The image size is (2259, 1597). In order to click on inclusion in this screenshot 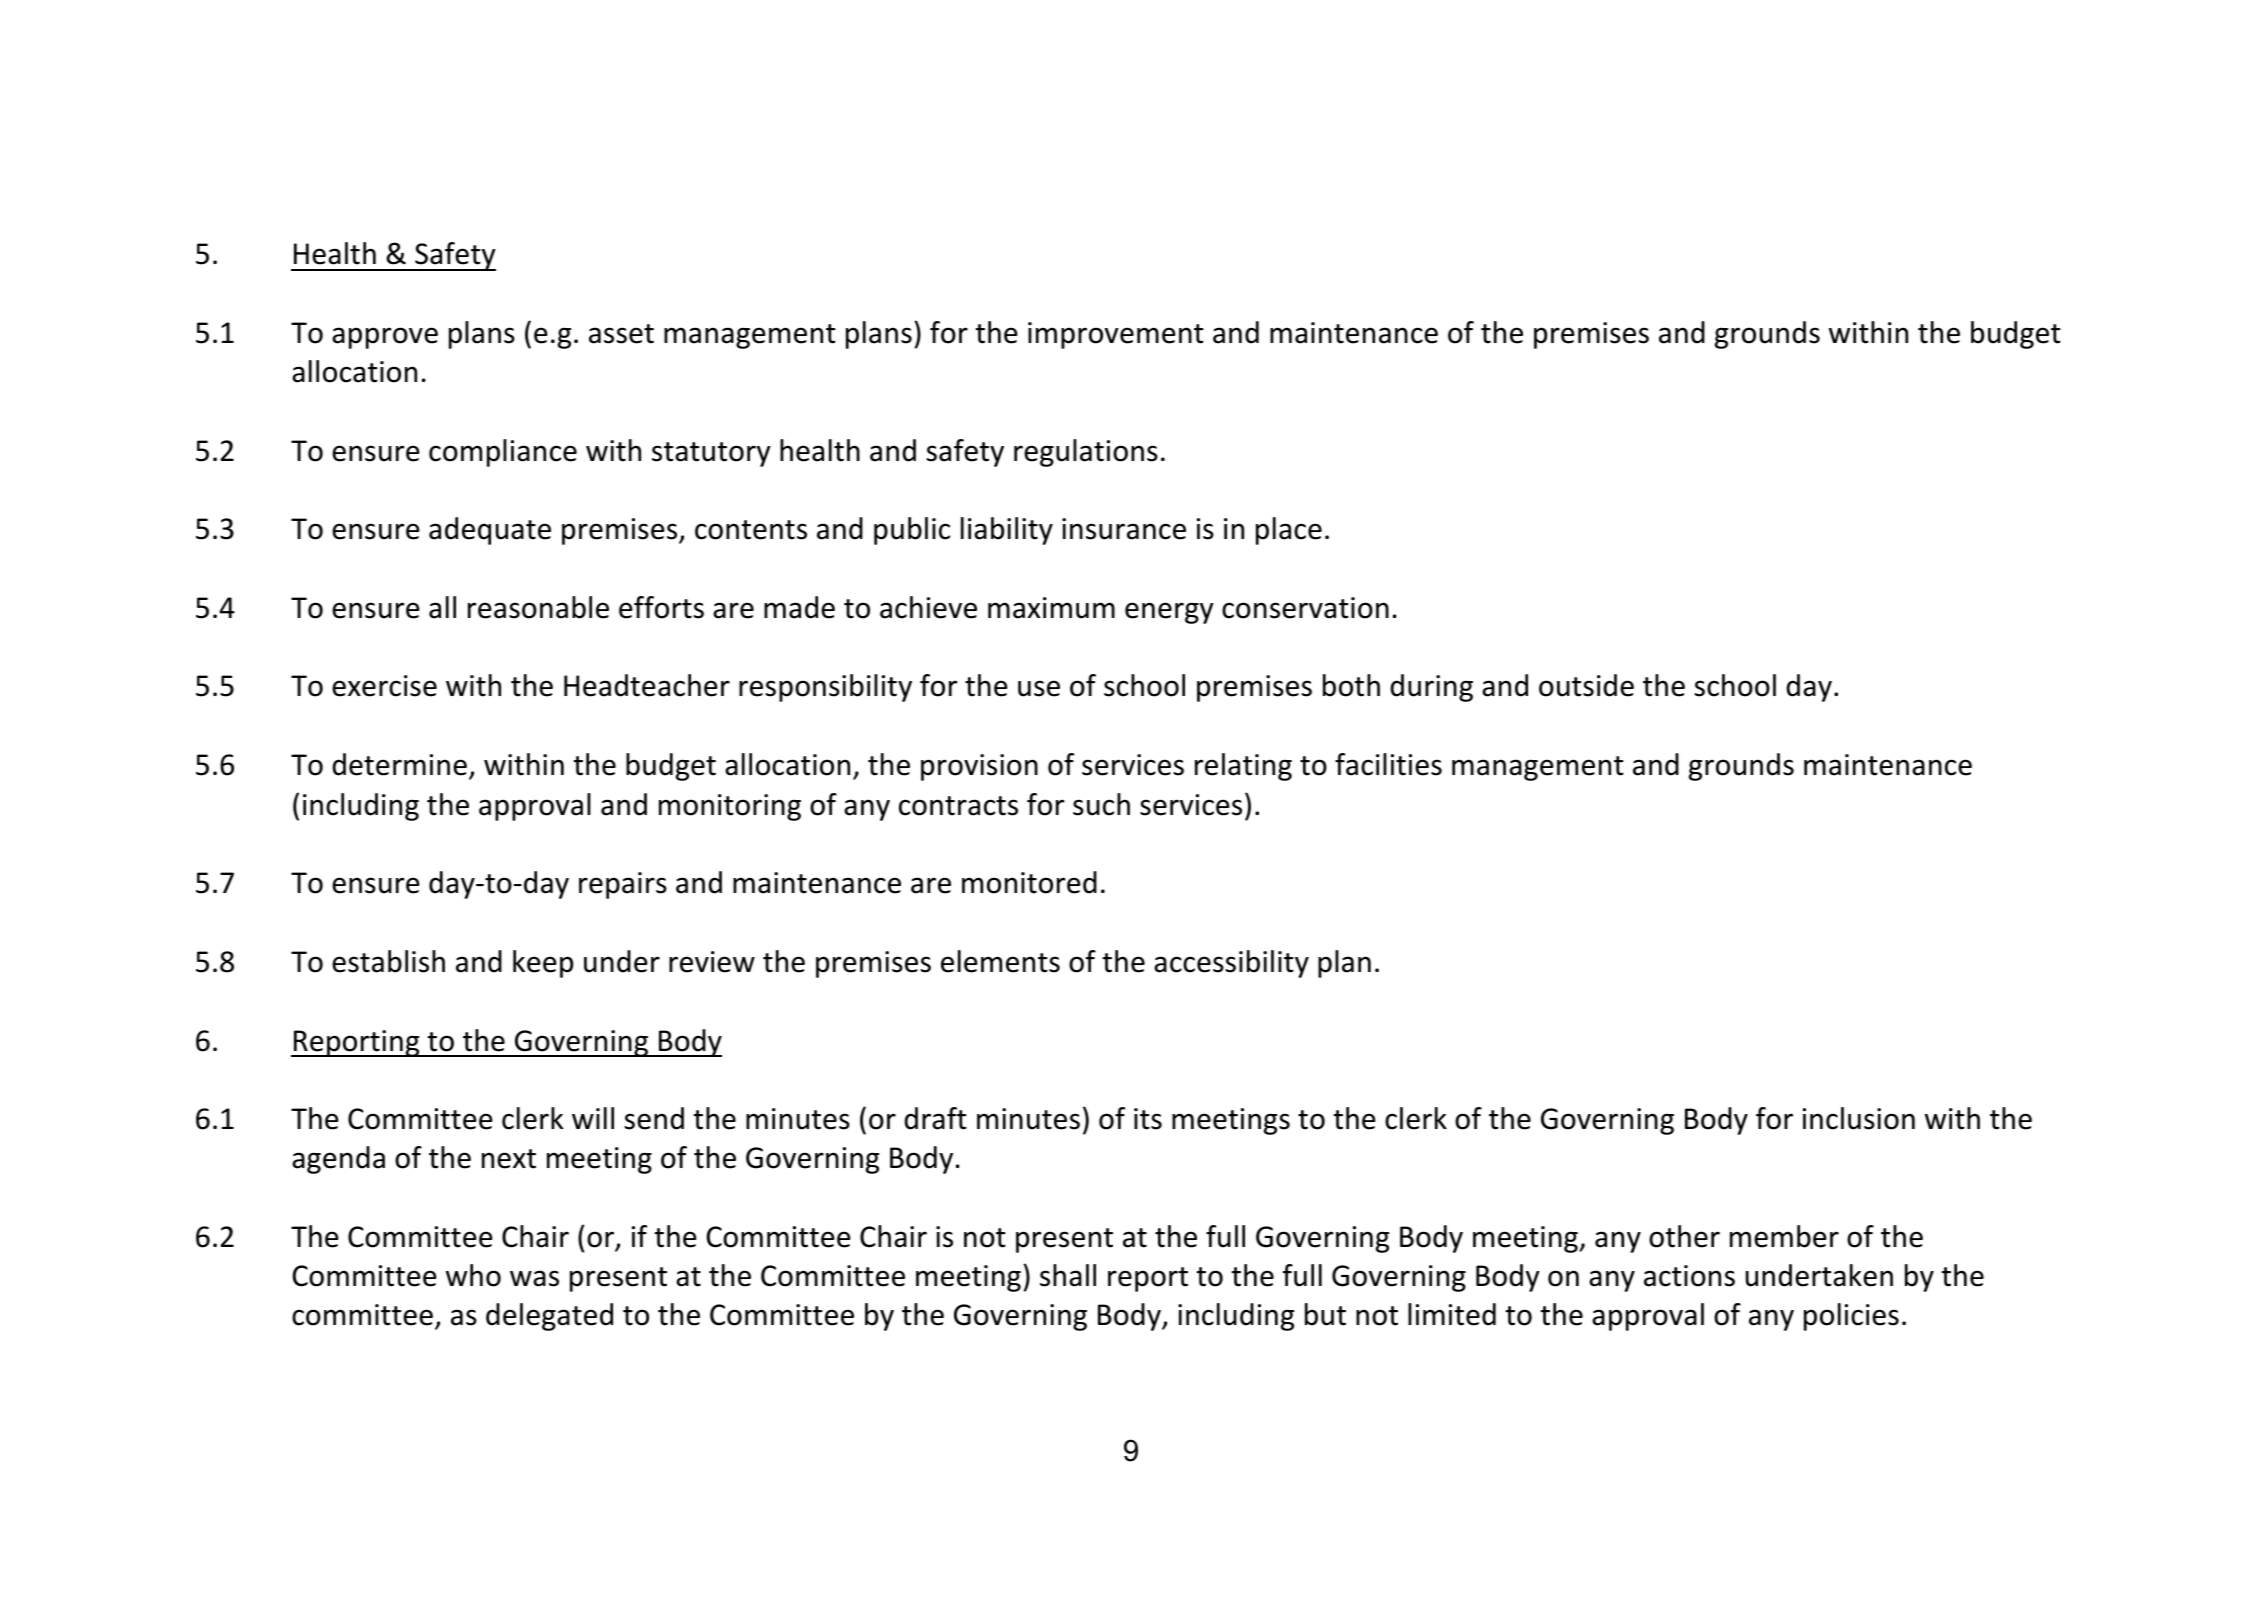, I will do `click(1859, 1118)`.
